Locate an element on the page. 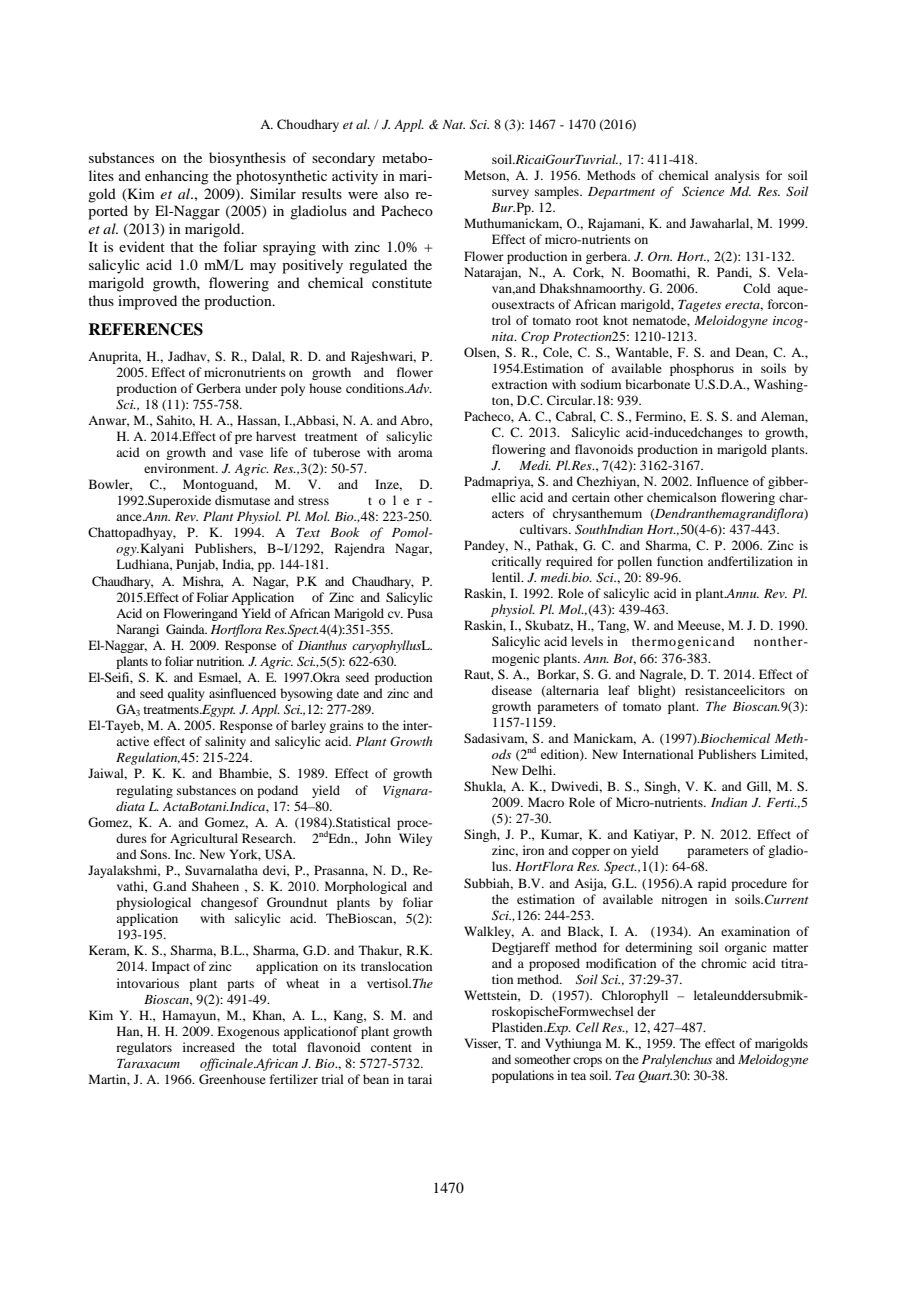 This image has height=1308, width=924. increased is located at coordinates (209, 1047).
